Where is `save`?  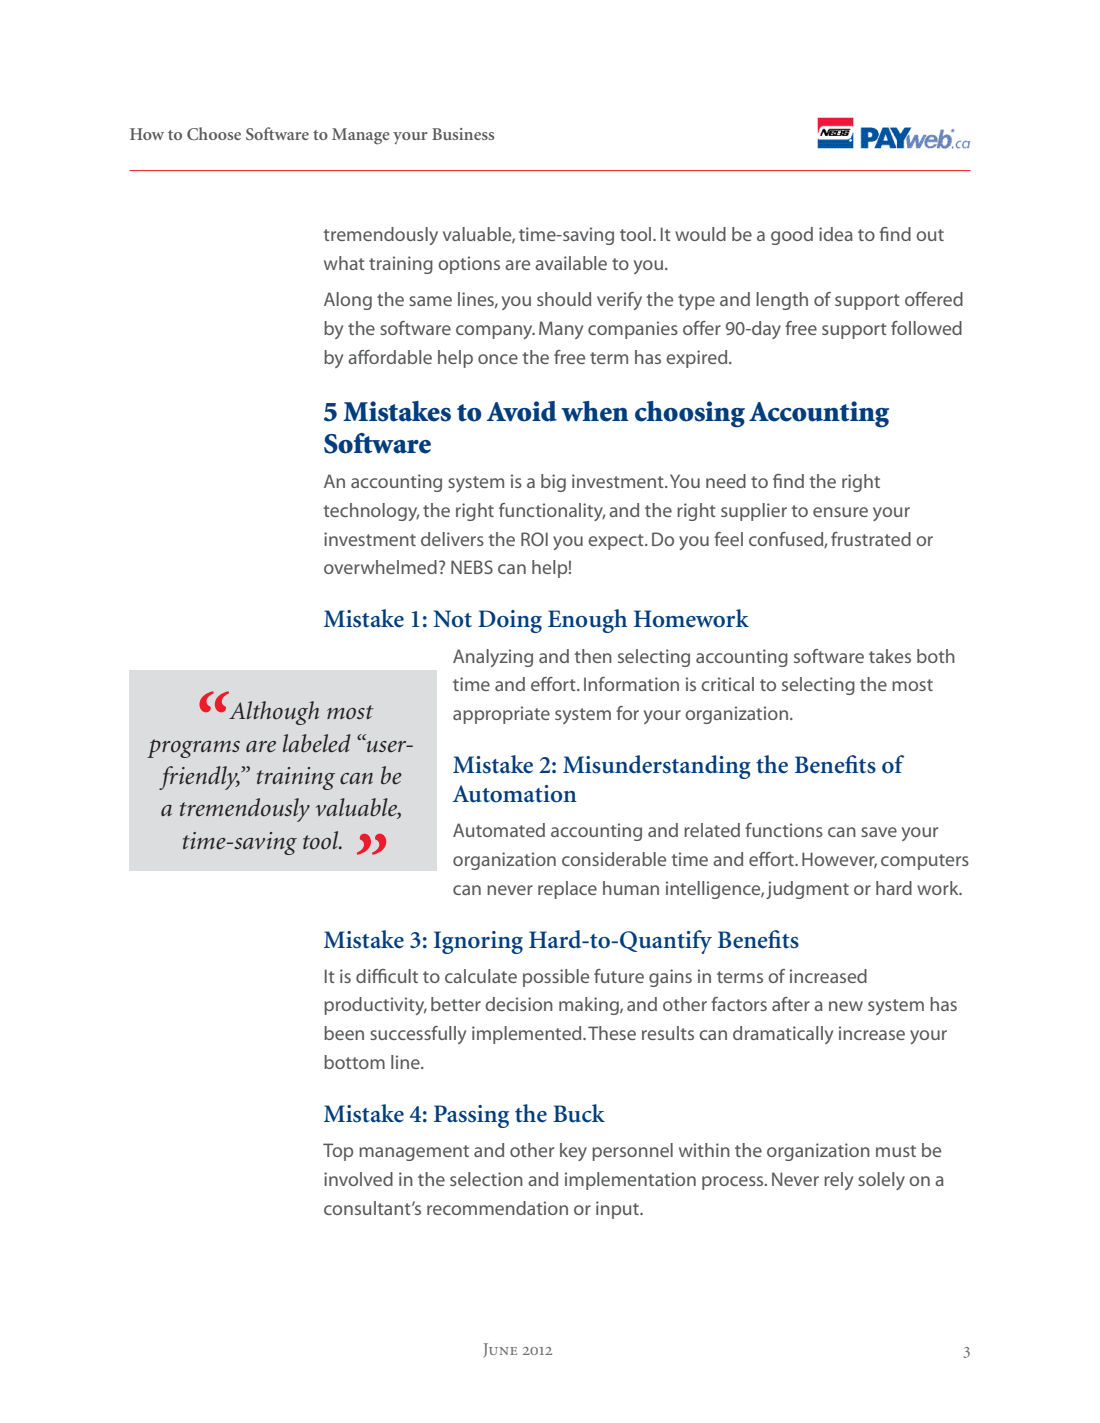
save is located at coordinates (879, 832).
